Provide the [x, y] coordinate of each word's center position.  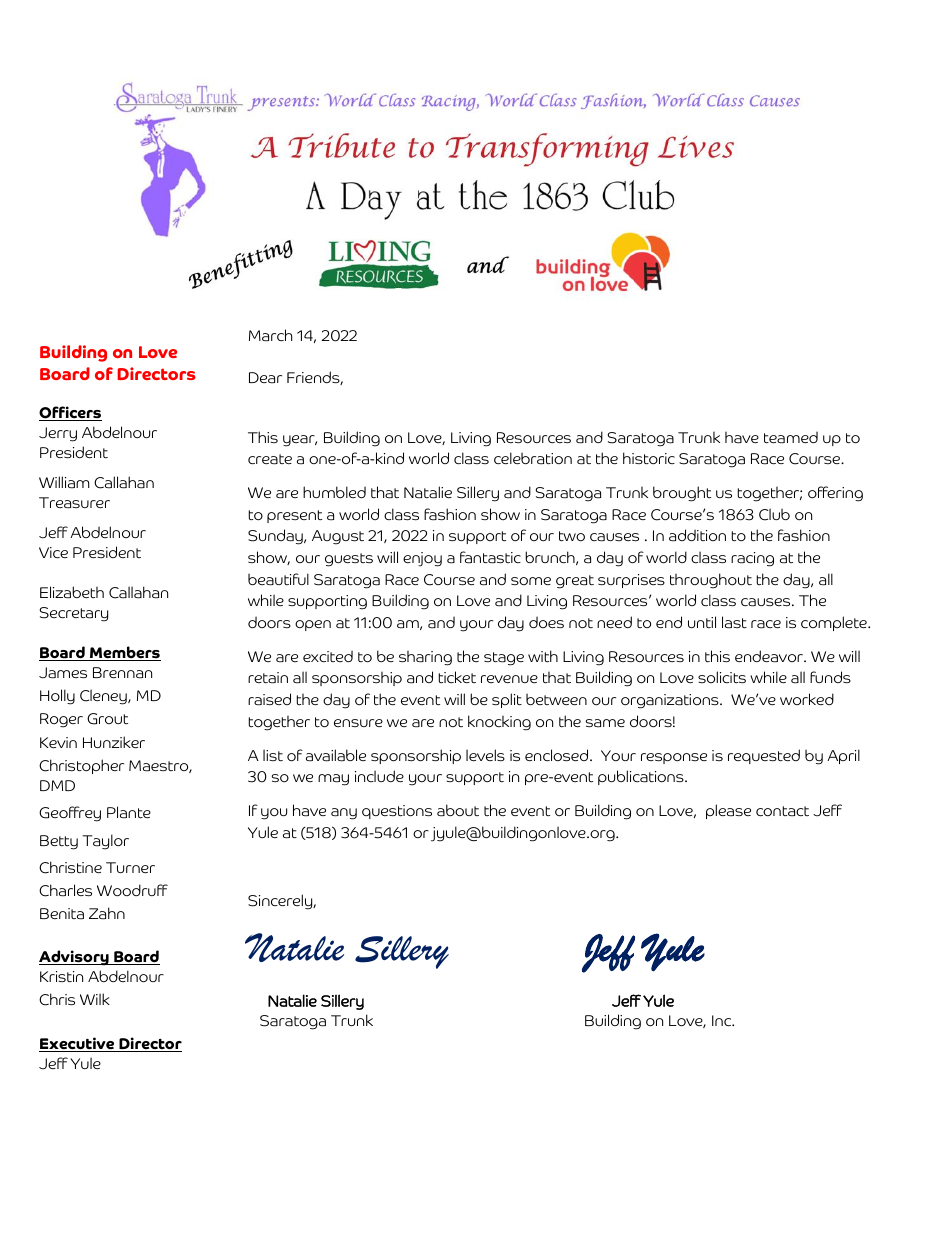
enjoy [422, 559]
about [458, 810]
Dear [265, 378]
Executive [78, 1044]
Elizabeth [72, 592]
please [728, 811]
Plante [129, 812]
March [270, 335]
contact [782, 811]
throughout [711, 581]
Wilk [95, 999]
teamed [791, 437]
